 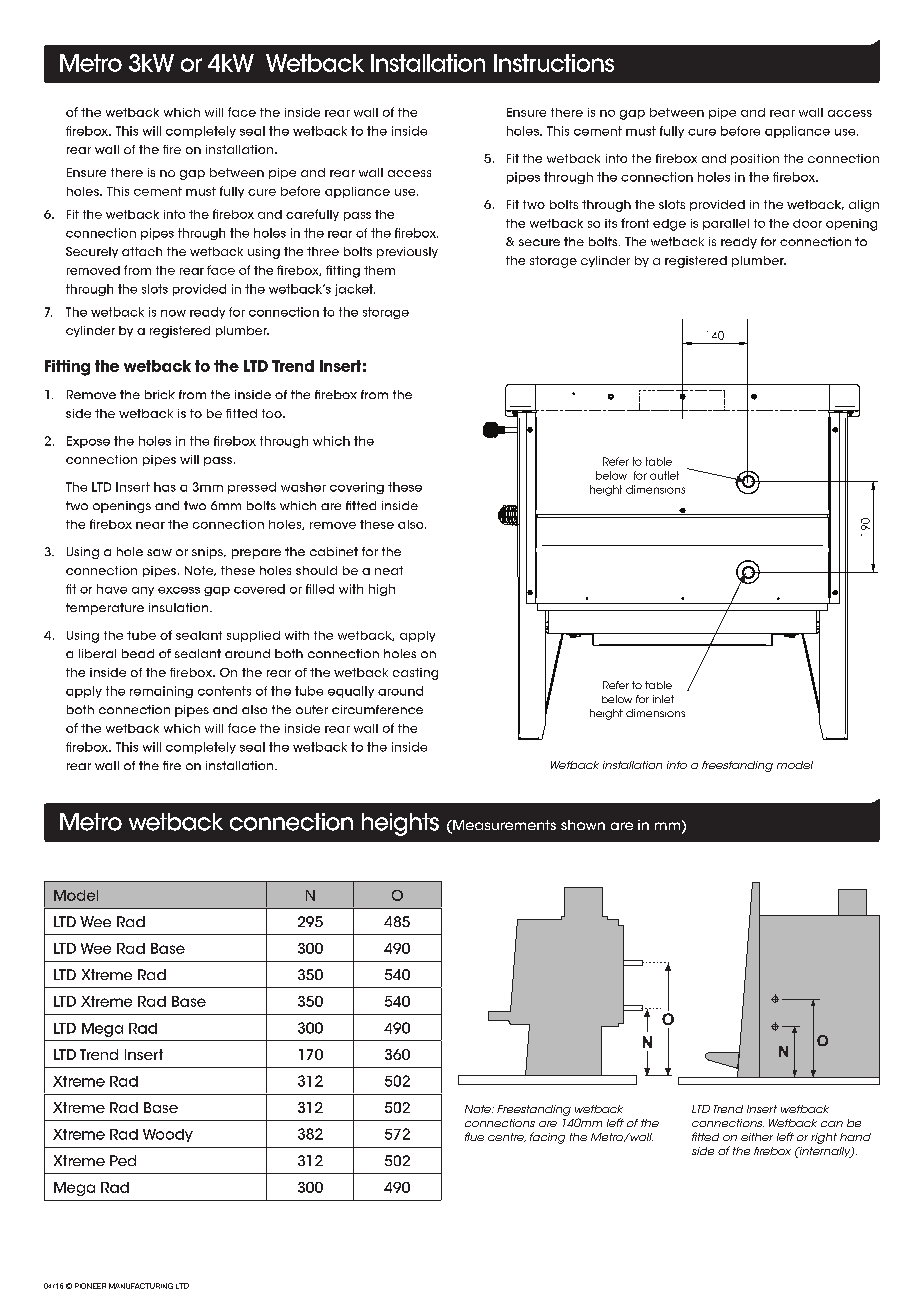 What do you see at coordinates (377, 709) in the screenshot?
I see `circumference` at bounding box center [377, 709].
